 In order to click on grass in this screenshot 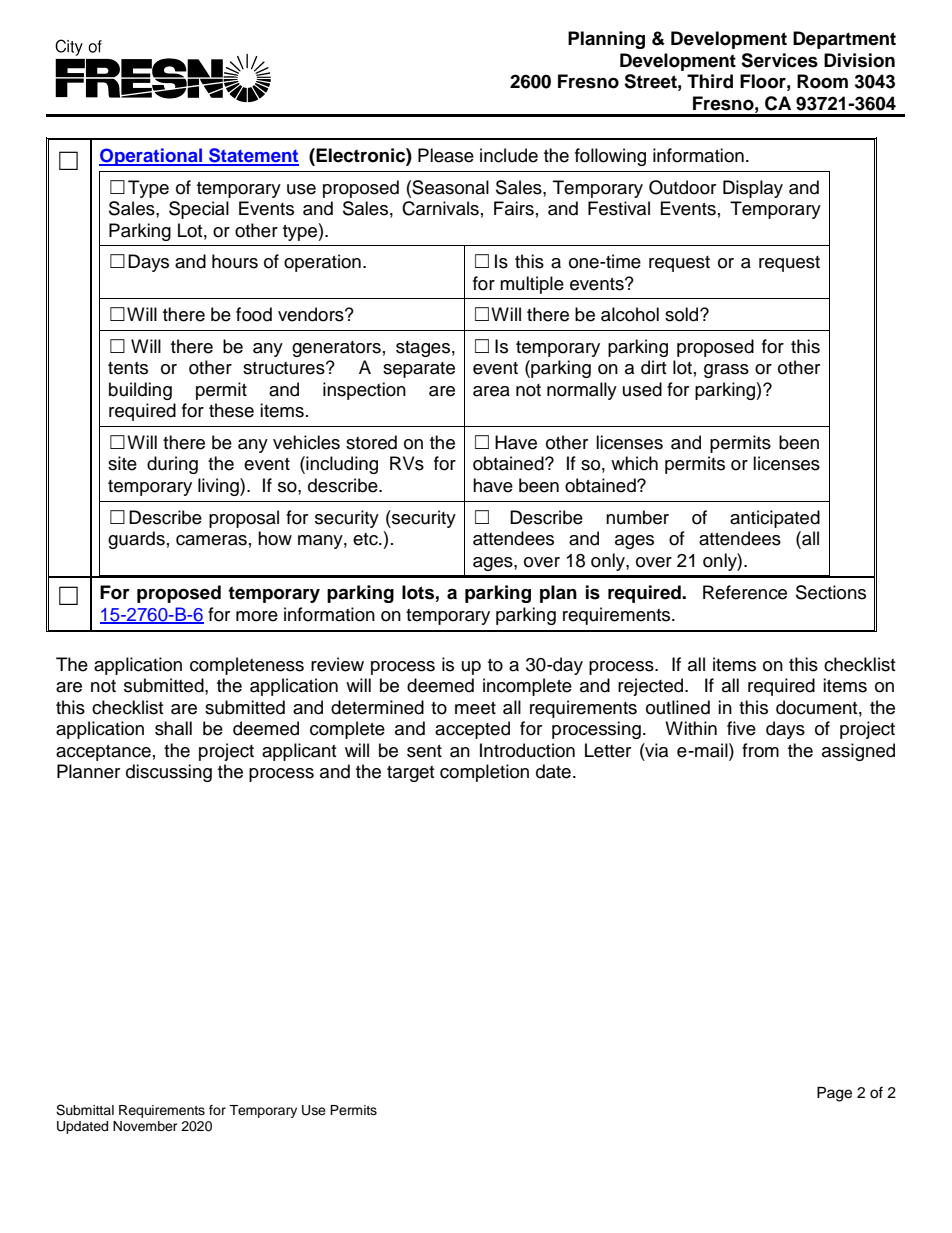, I will do `click(726, 371)`.
